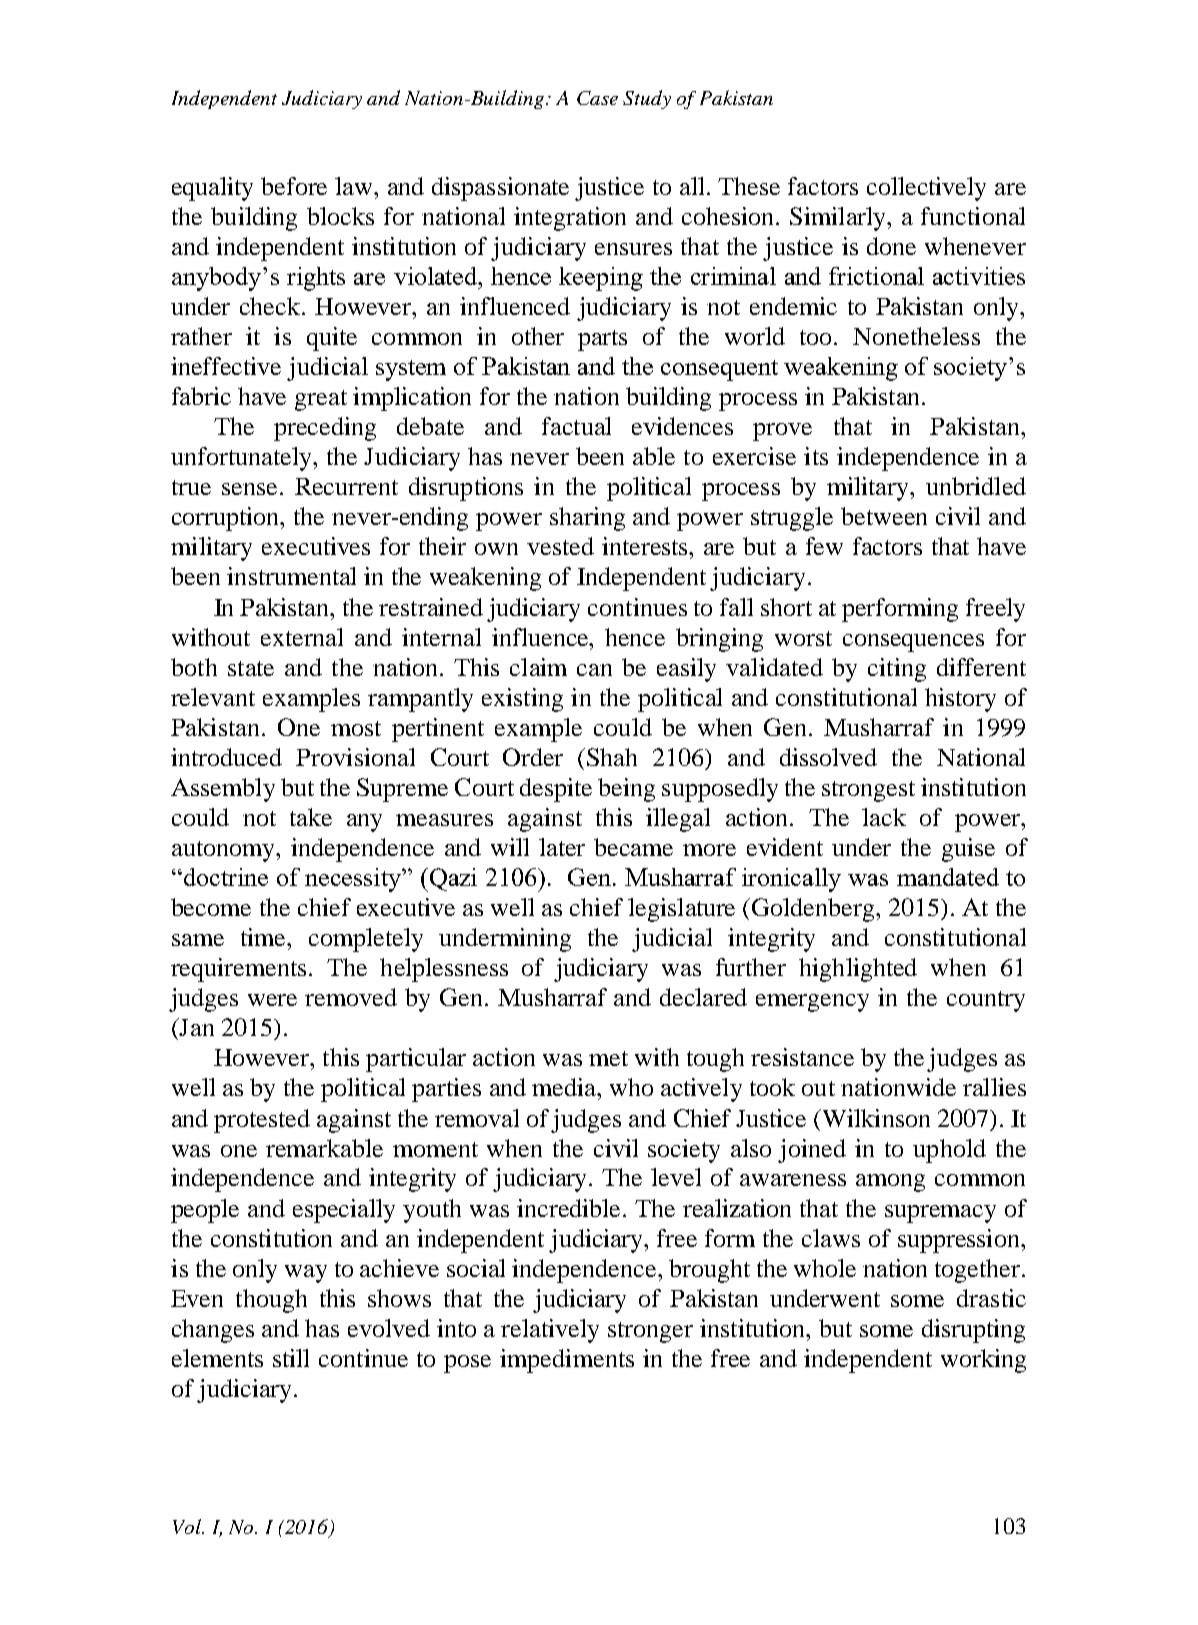 The width and height of the screenshot is (1198, 1625). I want to click on were, so click(272, 1000).
